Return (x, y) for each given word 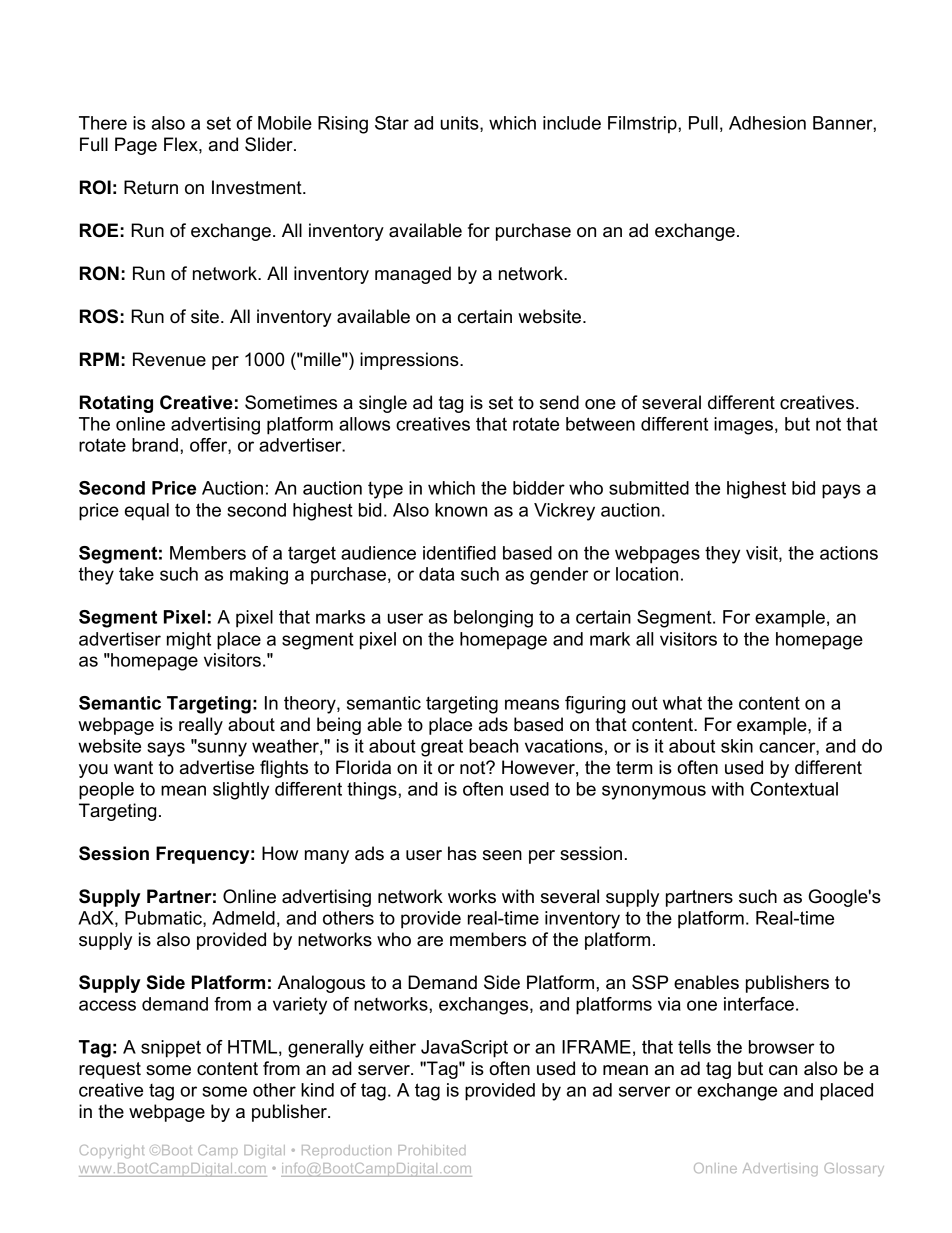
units (461, 124)
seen (502, 855)
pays (841, 491)
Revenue (169, 359)
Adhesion (767, 123)
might (189, 641)
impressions (410, 361)
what (682, 703)
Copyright (112, 1151)
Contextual (794, 789)
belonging (493, 619)
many (327, 857)
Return (151, 187)
